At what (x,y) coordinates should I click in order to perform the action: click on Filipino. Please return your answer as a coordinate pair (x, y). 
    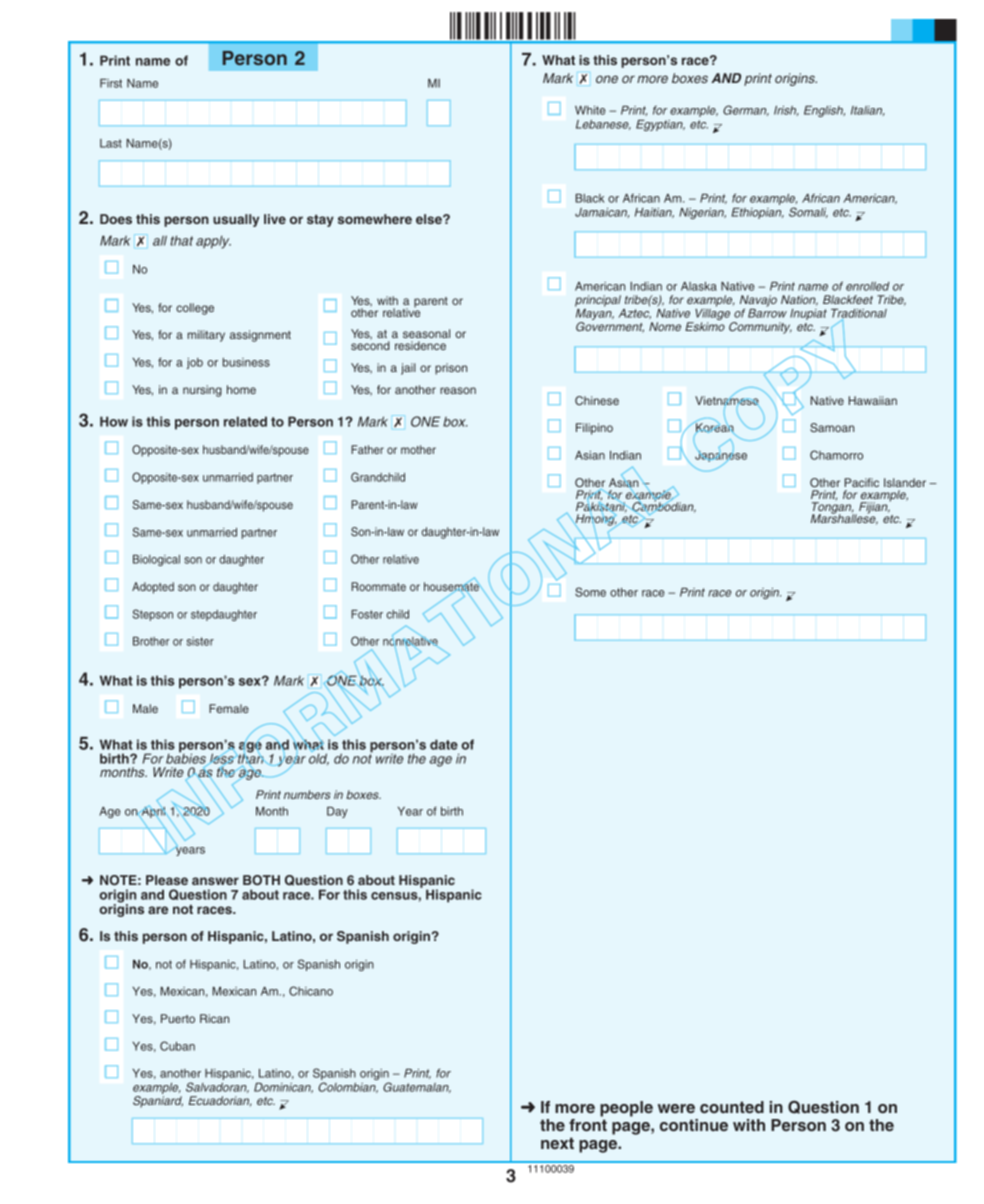
    Looking at the image, I should click on (594, 429).
